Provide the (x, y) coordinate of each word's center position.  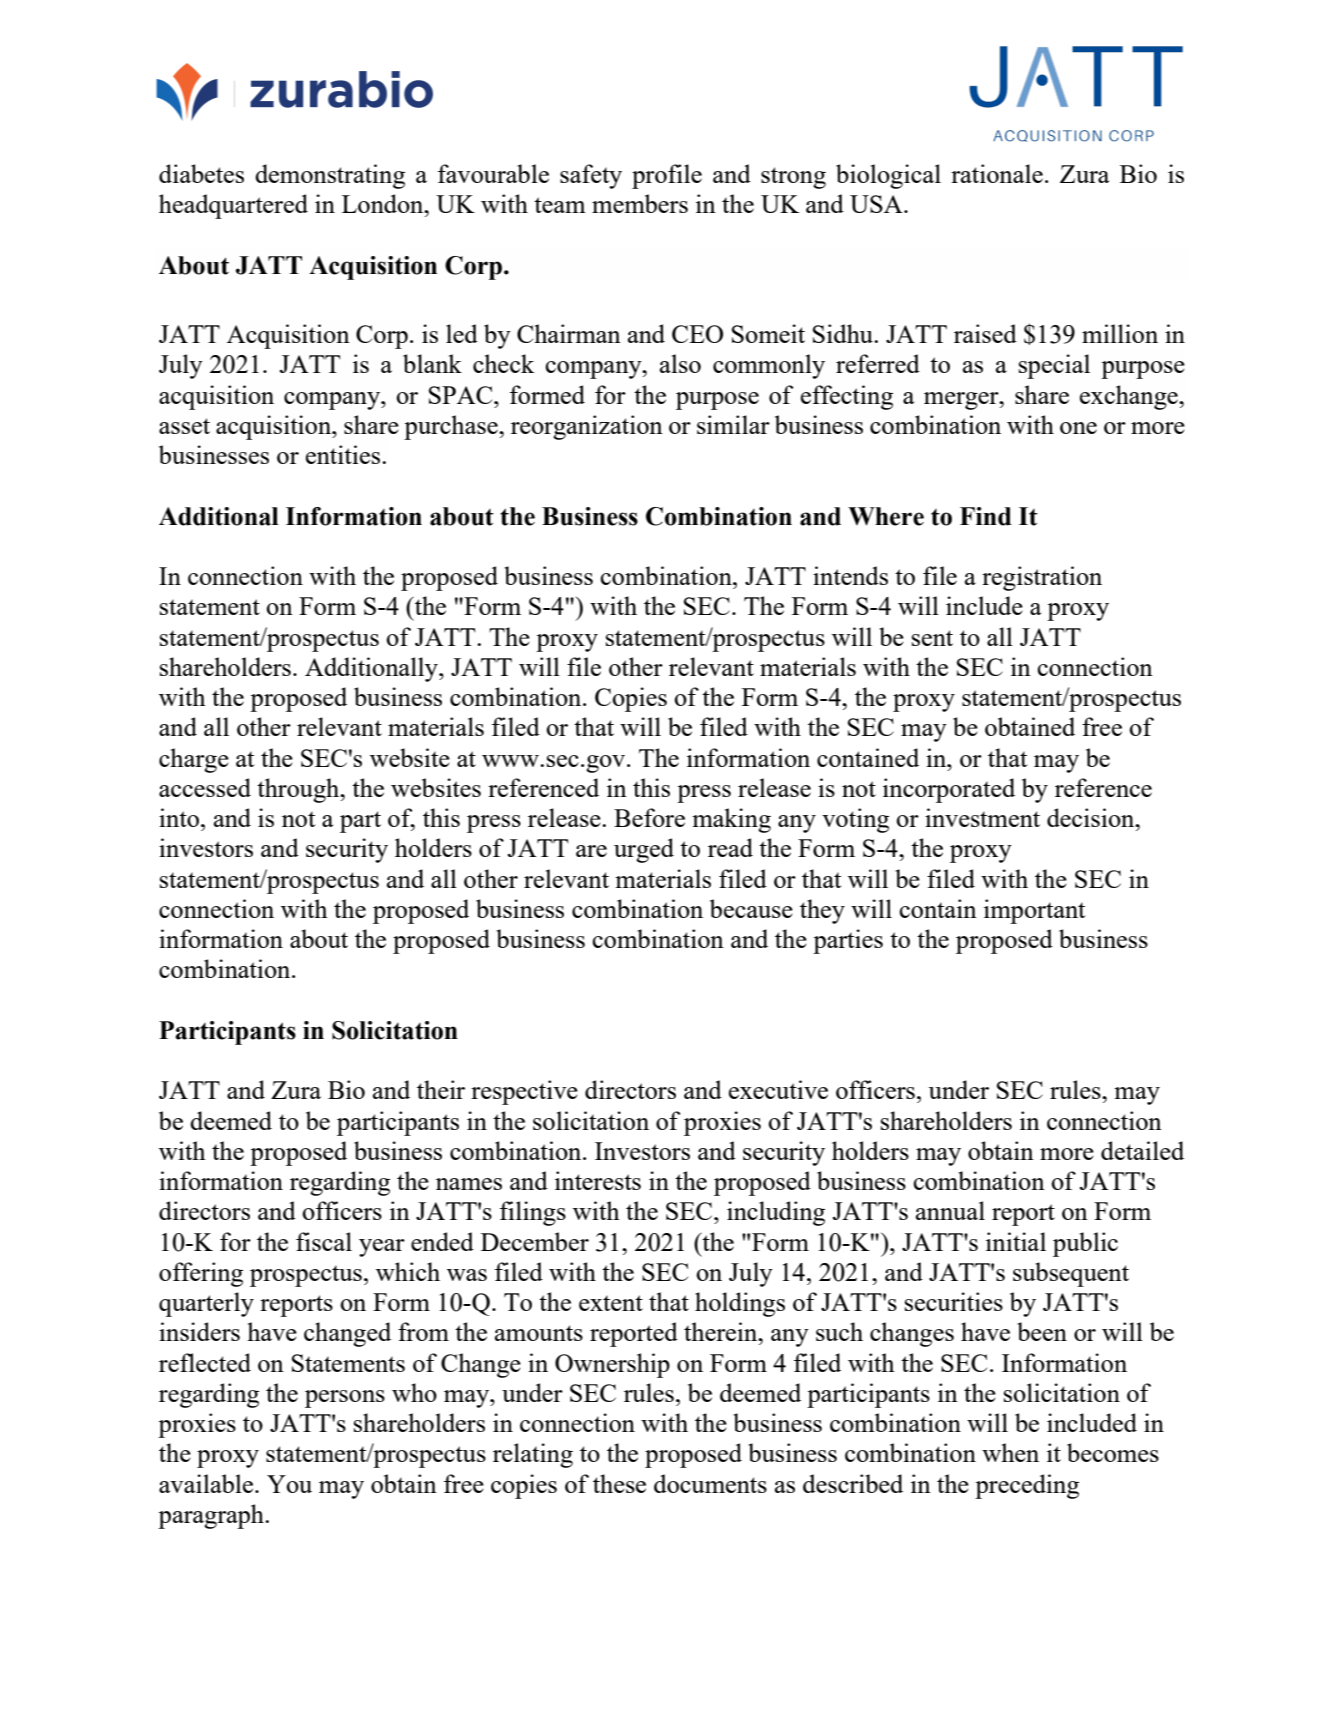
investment (982, 817)
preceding (1027, 1486)
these (619, 1483)
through (299, 790)
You (289, 1484)
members (640, 203)
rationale (997, 173)
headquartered (233, 206)
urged (644, 850)
